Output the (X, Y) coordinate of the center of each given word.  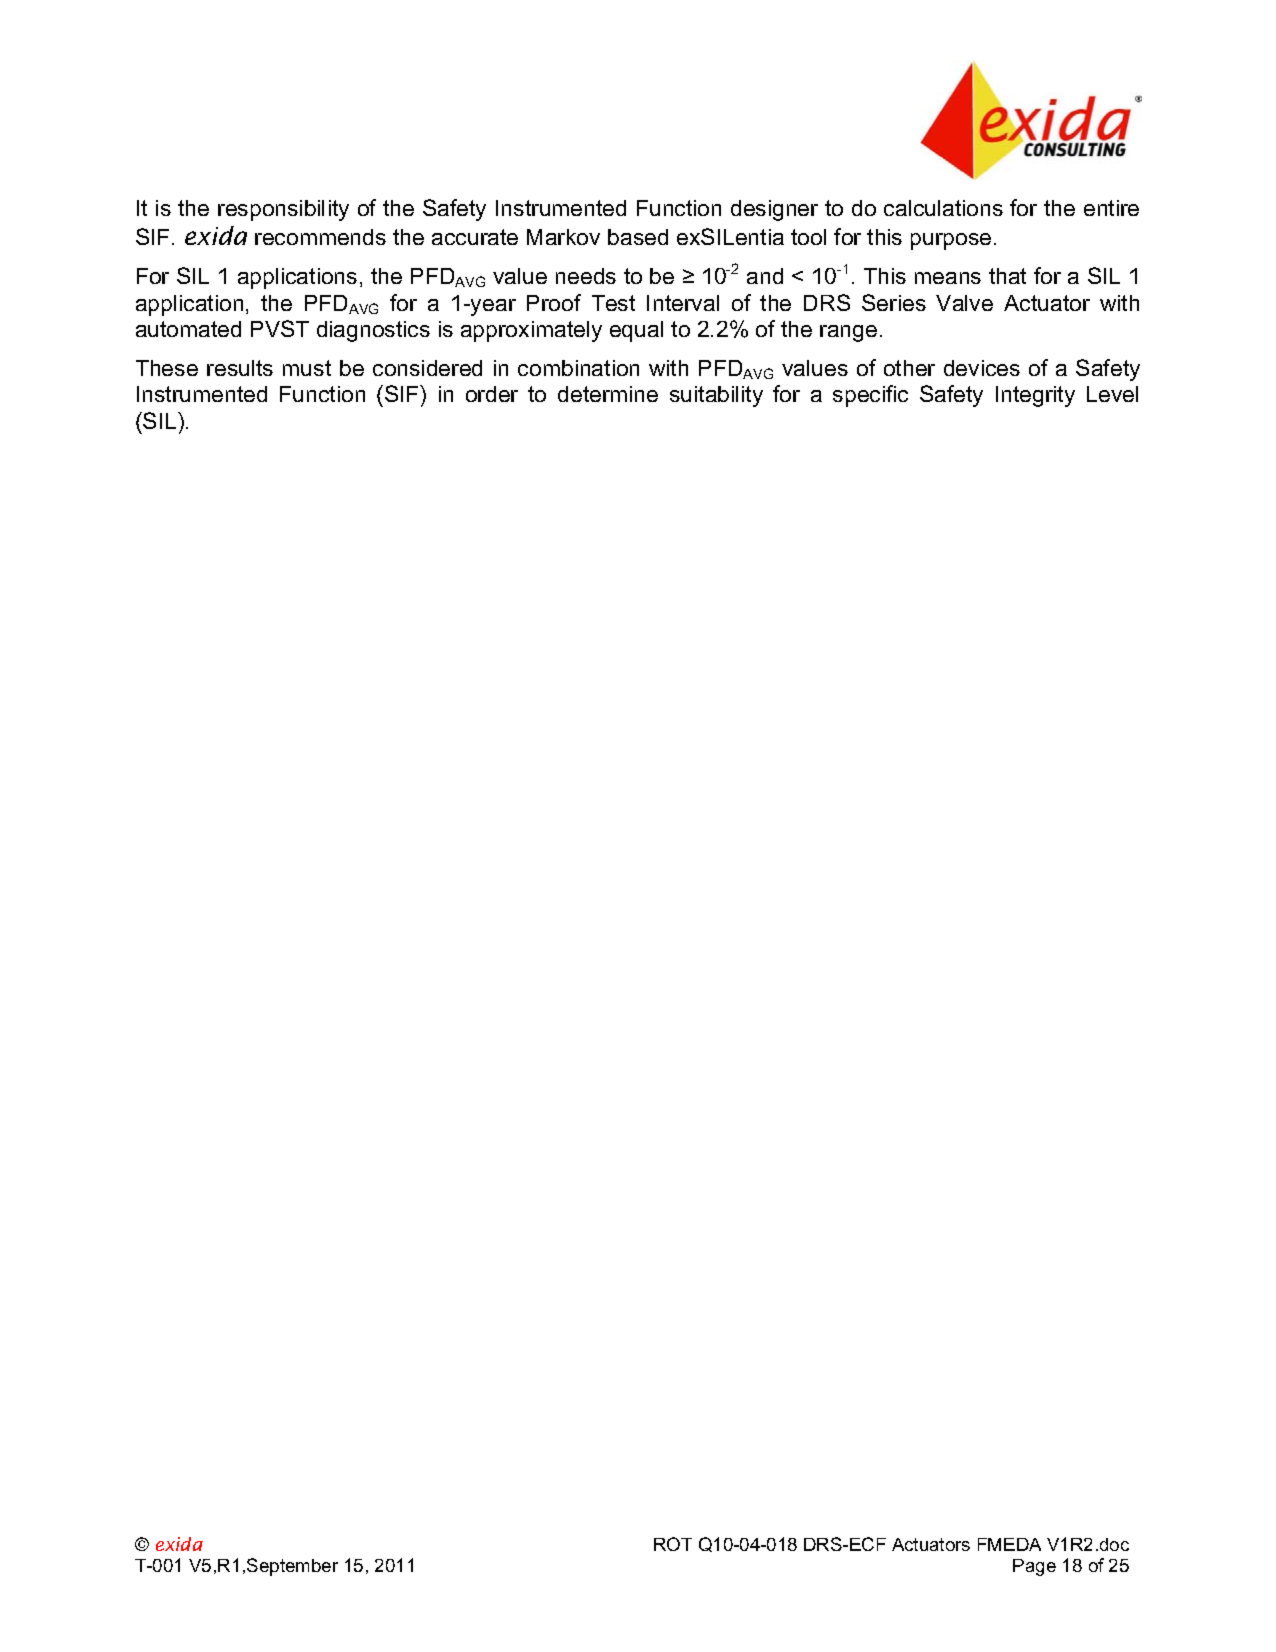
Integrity (1035, 396)
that (1007, 276)
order (492, 394)
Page (1034, 1567)
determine (608, 394)
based (638, 237)
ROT (673, 1544)
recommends (320, 237)
